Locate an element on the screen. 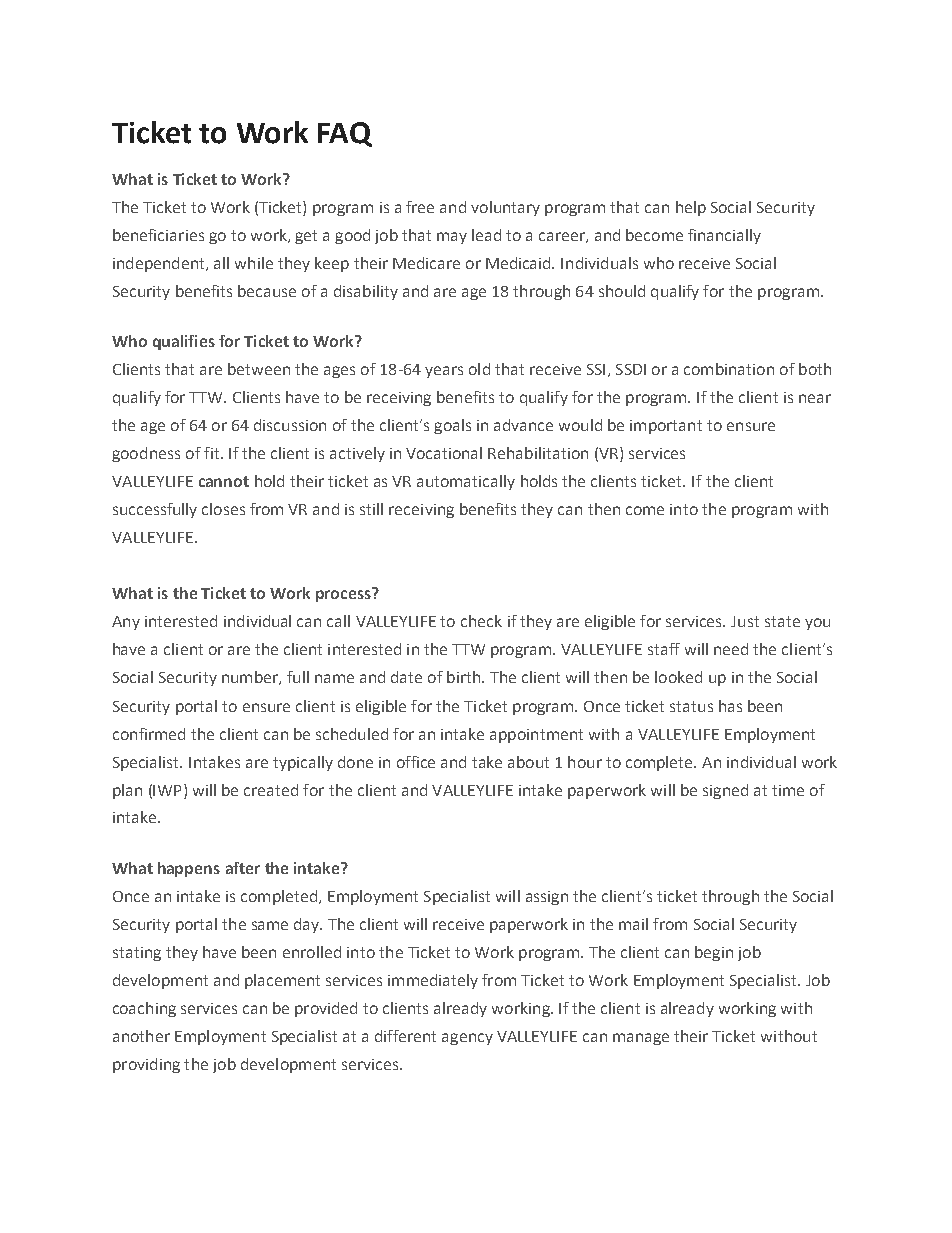 The height and width of the screenshot is (1233, 952). Vocational is located at coordinates (444, 453).
